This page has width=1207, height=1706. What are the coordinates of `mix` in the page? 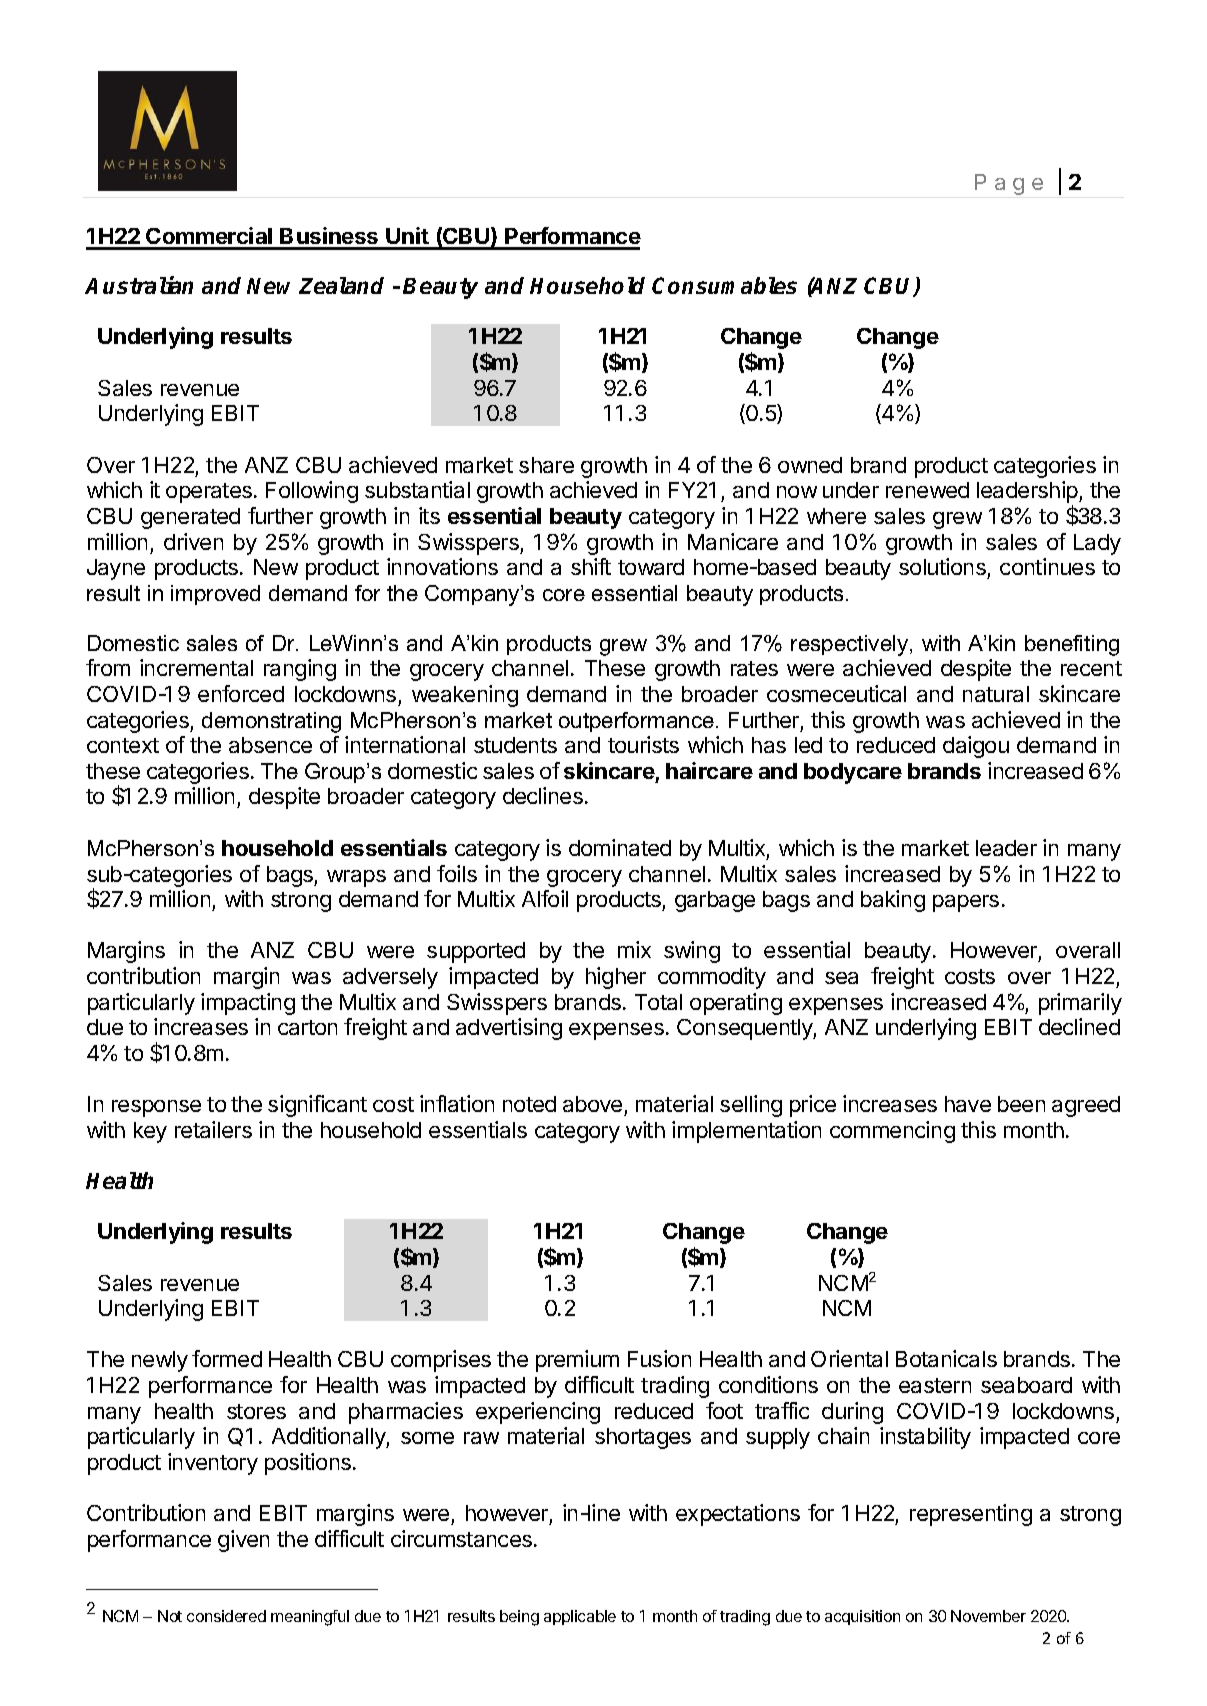 It's located at (634, 949).
